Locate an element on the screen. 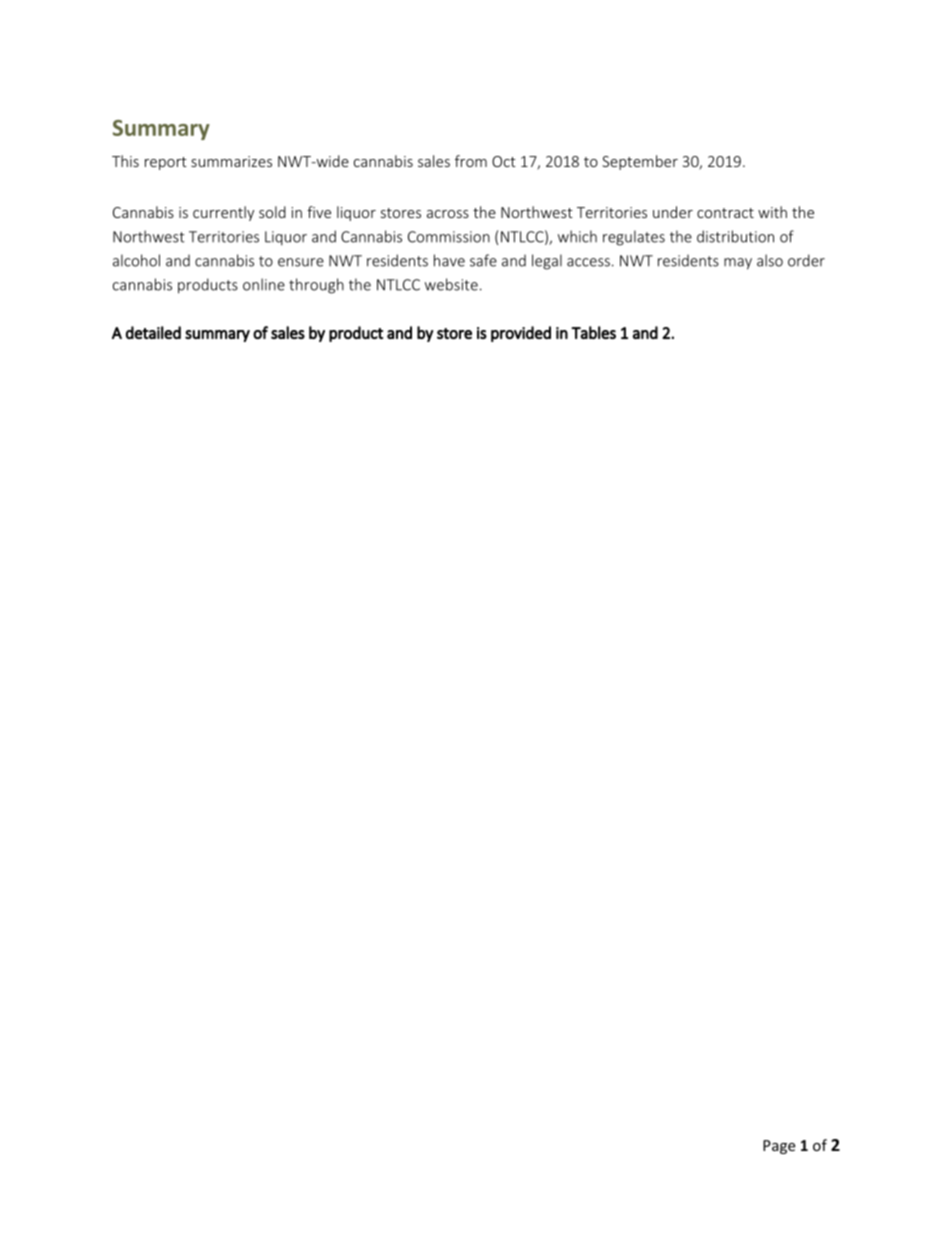 Image resolution: width=952 pixels, height=1233 pixels. Tables is located at coordinates (593, 332).
